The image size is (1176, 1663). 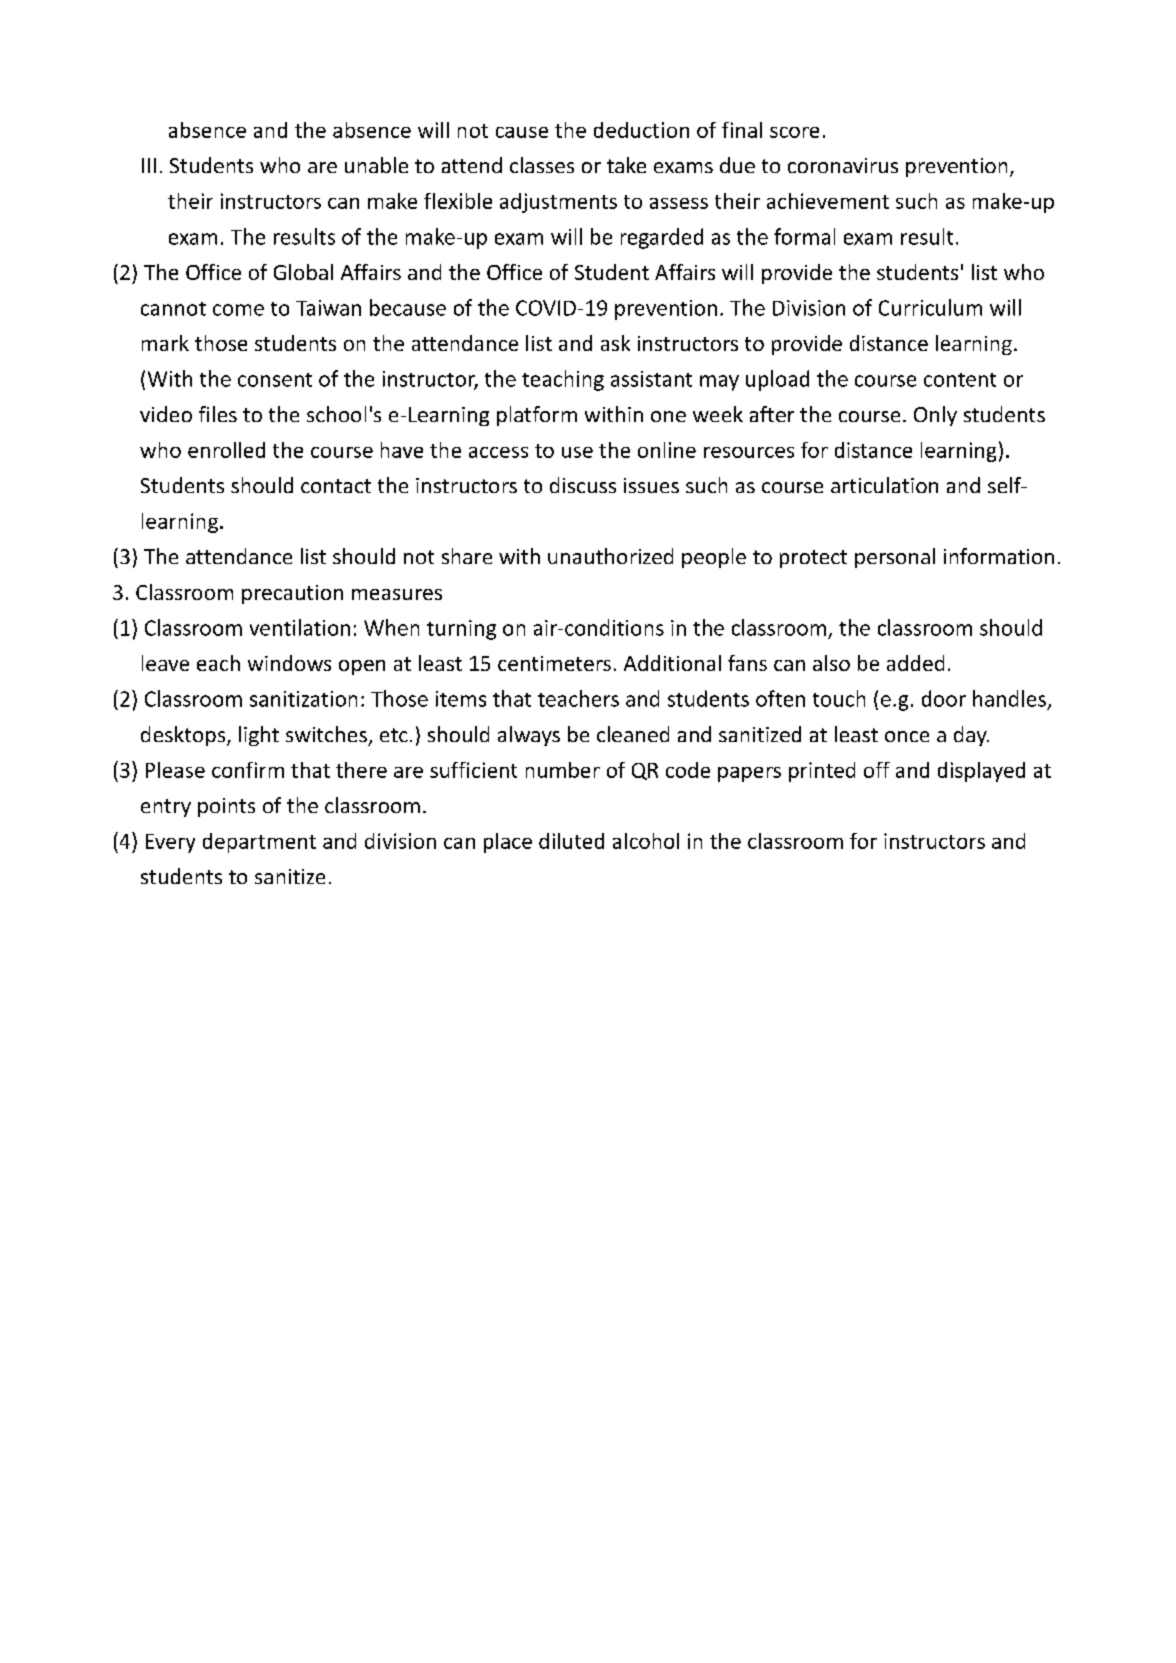 What do you see at coordinates (935, 416) in the page?
I see `Only` at bounding box center [935, 416].
